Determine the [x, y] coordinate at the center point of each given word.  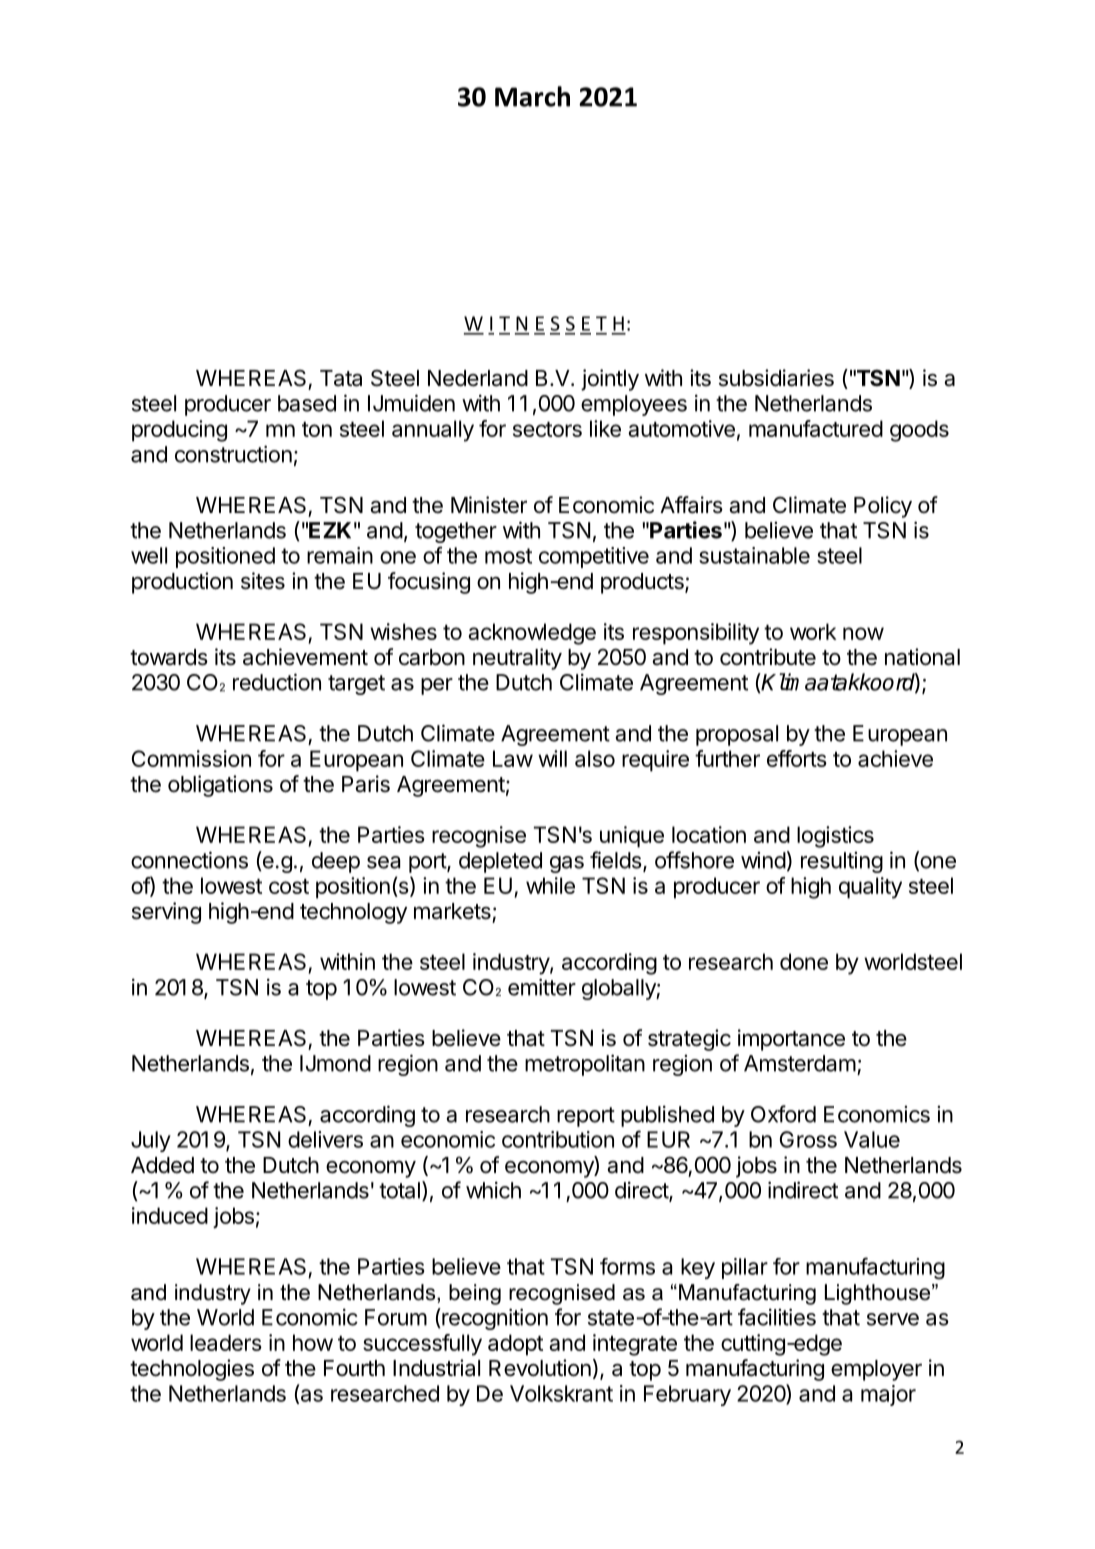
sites [263, 581]
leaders [226, 1342]
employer [876, 1370]
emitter [542, 987]
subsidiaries [776, 378]
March [532, 96]
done [804, 961]
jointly [610, 380]
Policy [883, 507]
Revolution [540, 1368]
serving [166, 913]
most [508, 556]
